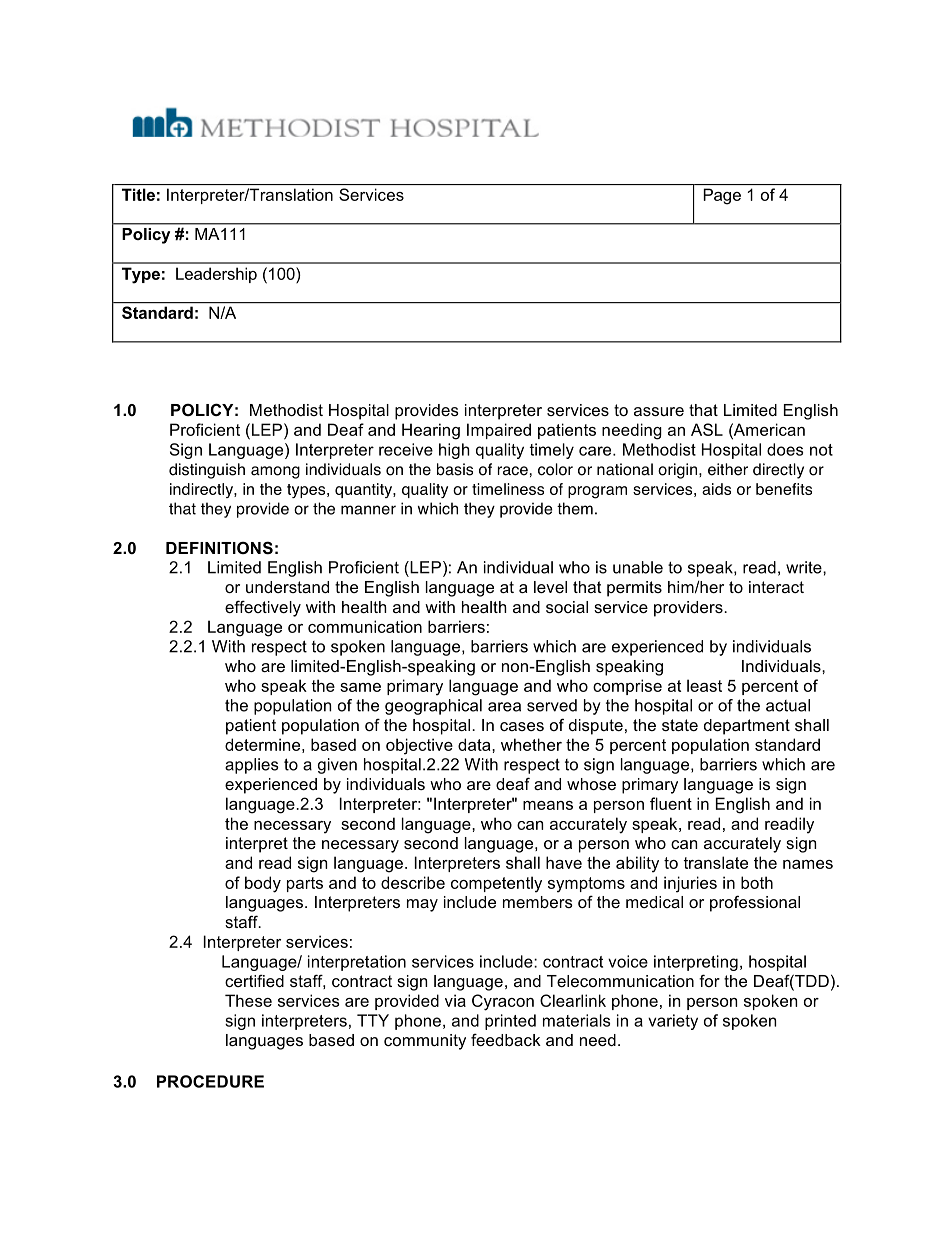 This image has width=952, height=1233. Describe the element at coordinates (504, 707) in the image. I see `area` at that location.
